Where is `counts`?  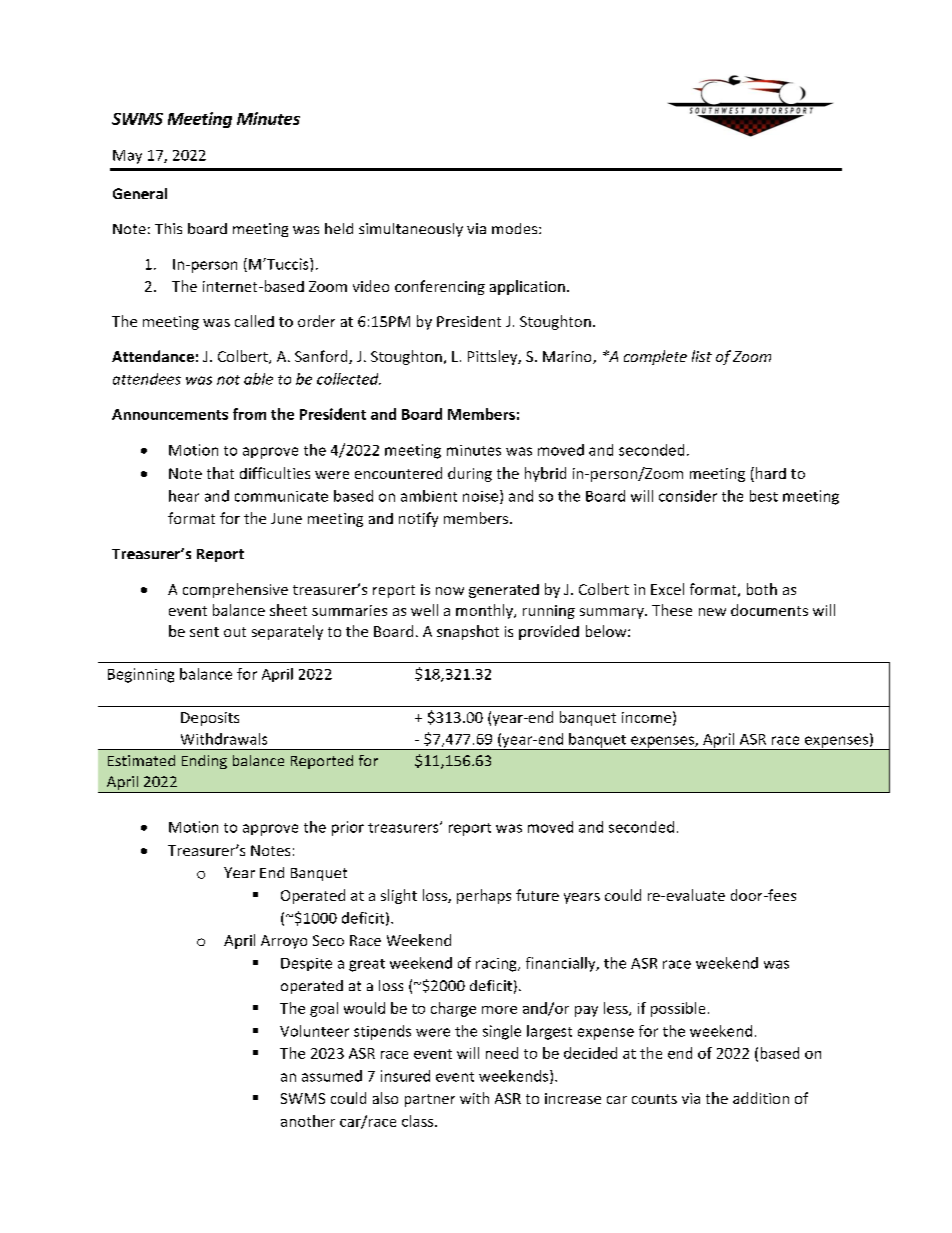 counts is located at coordinates (654, 1099).
